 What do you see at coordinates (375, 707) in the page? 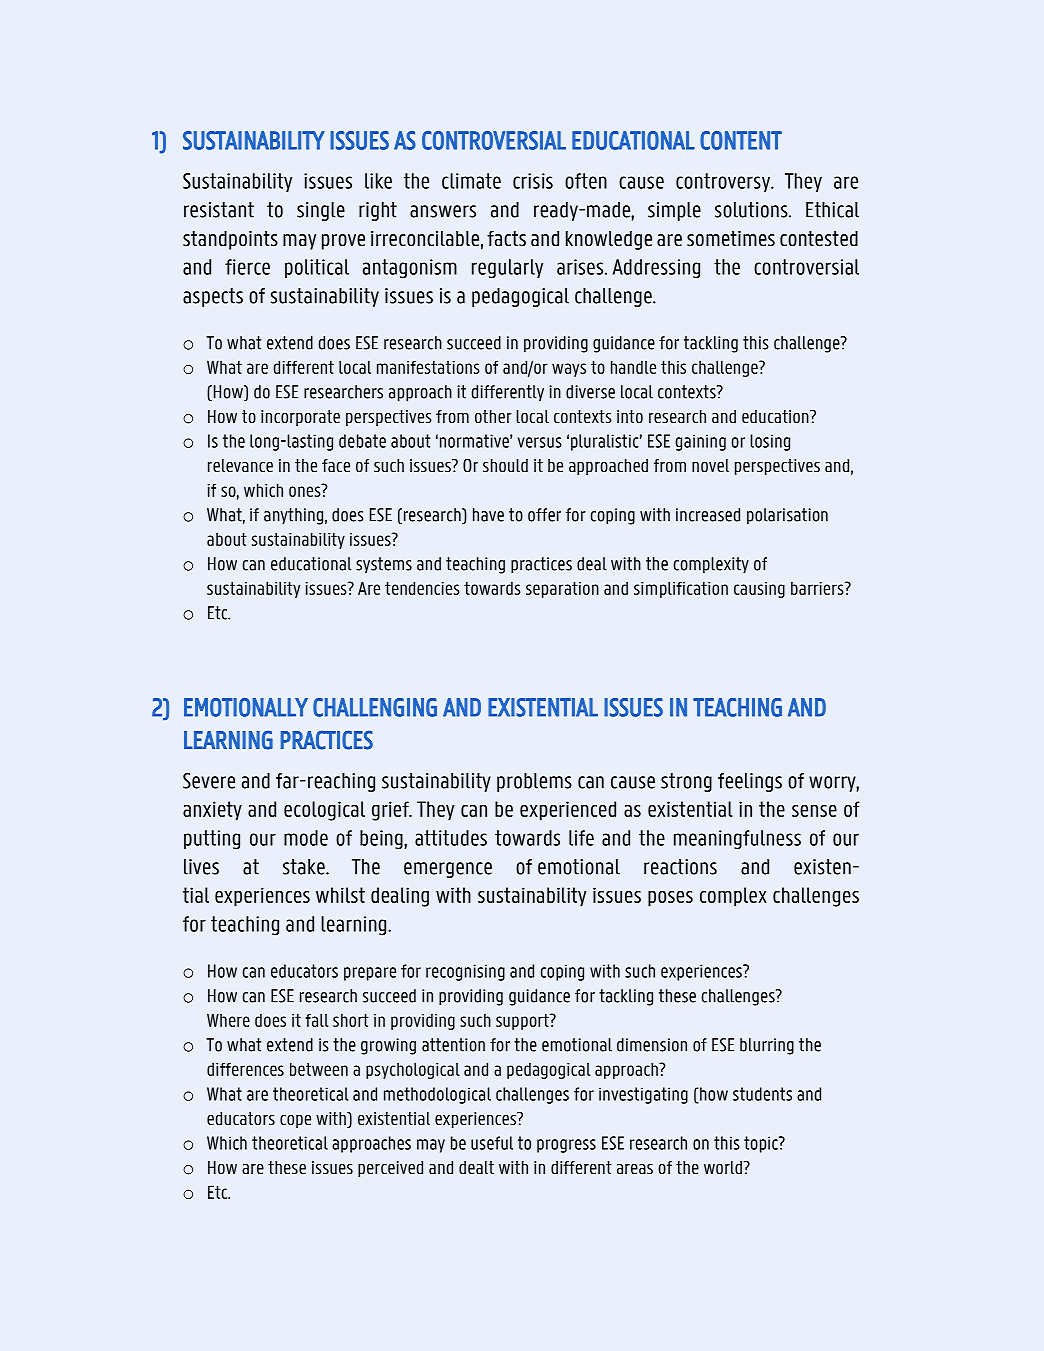
I see `CHALLENGING` at bounding box center [375, 707].
